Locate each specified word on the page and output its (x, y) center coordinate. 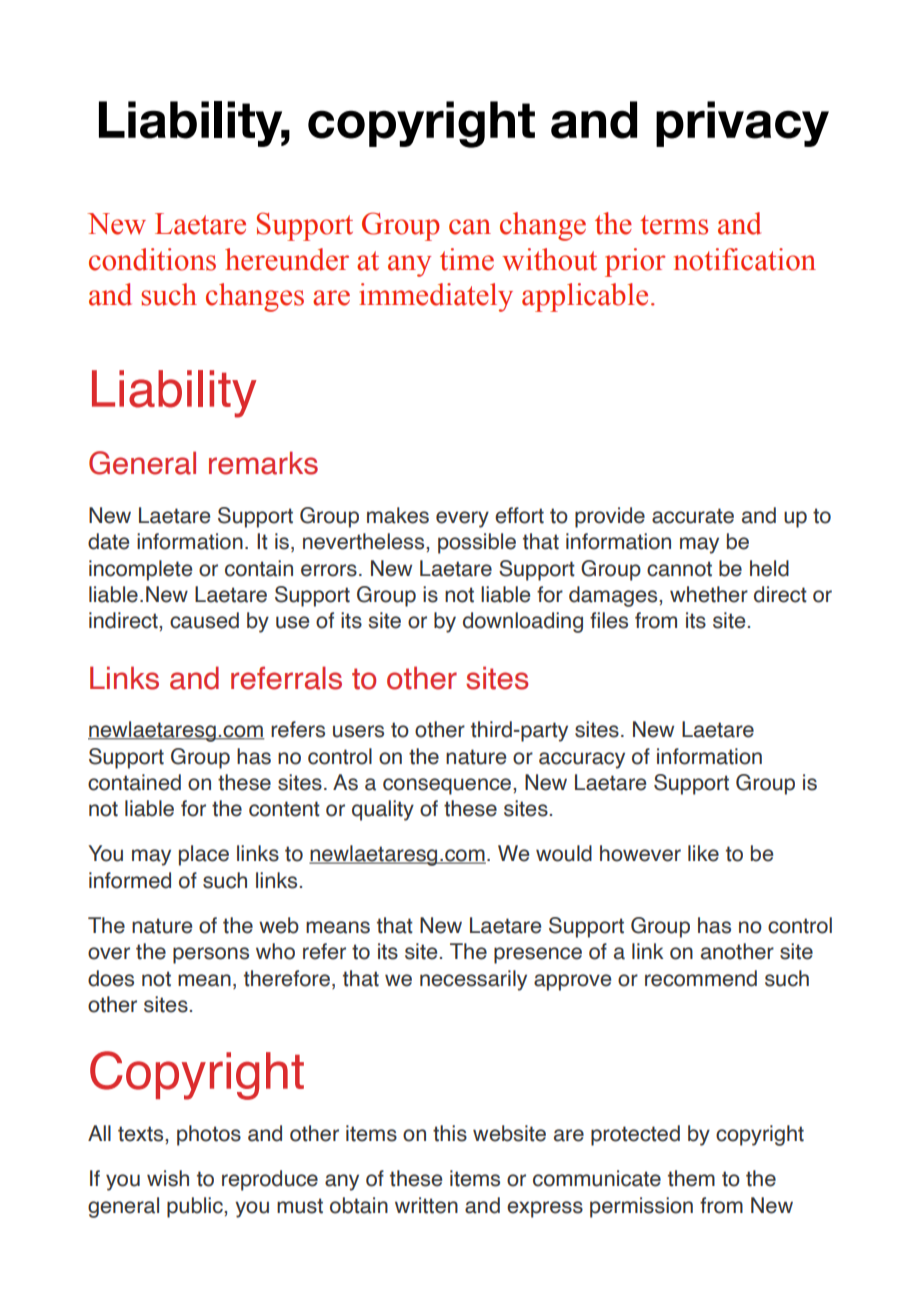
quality (383, 810)
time (467, 259)
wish (168, 1178)
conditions (152, 259)
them (691, 1178)
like (703, 853)
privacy (742, 124)
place (204, 855)
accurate (693, 516)
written (426, 1205)
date (108, 541)
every (462, 519)
